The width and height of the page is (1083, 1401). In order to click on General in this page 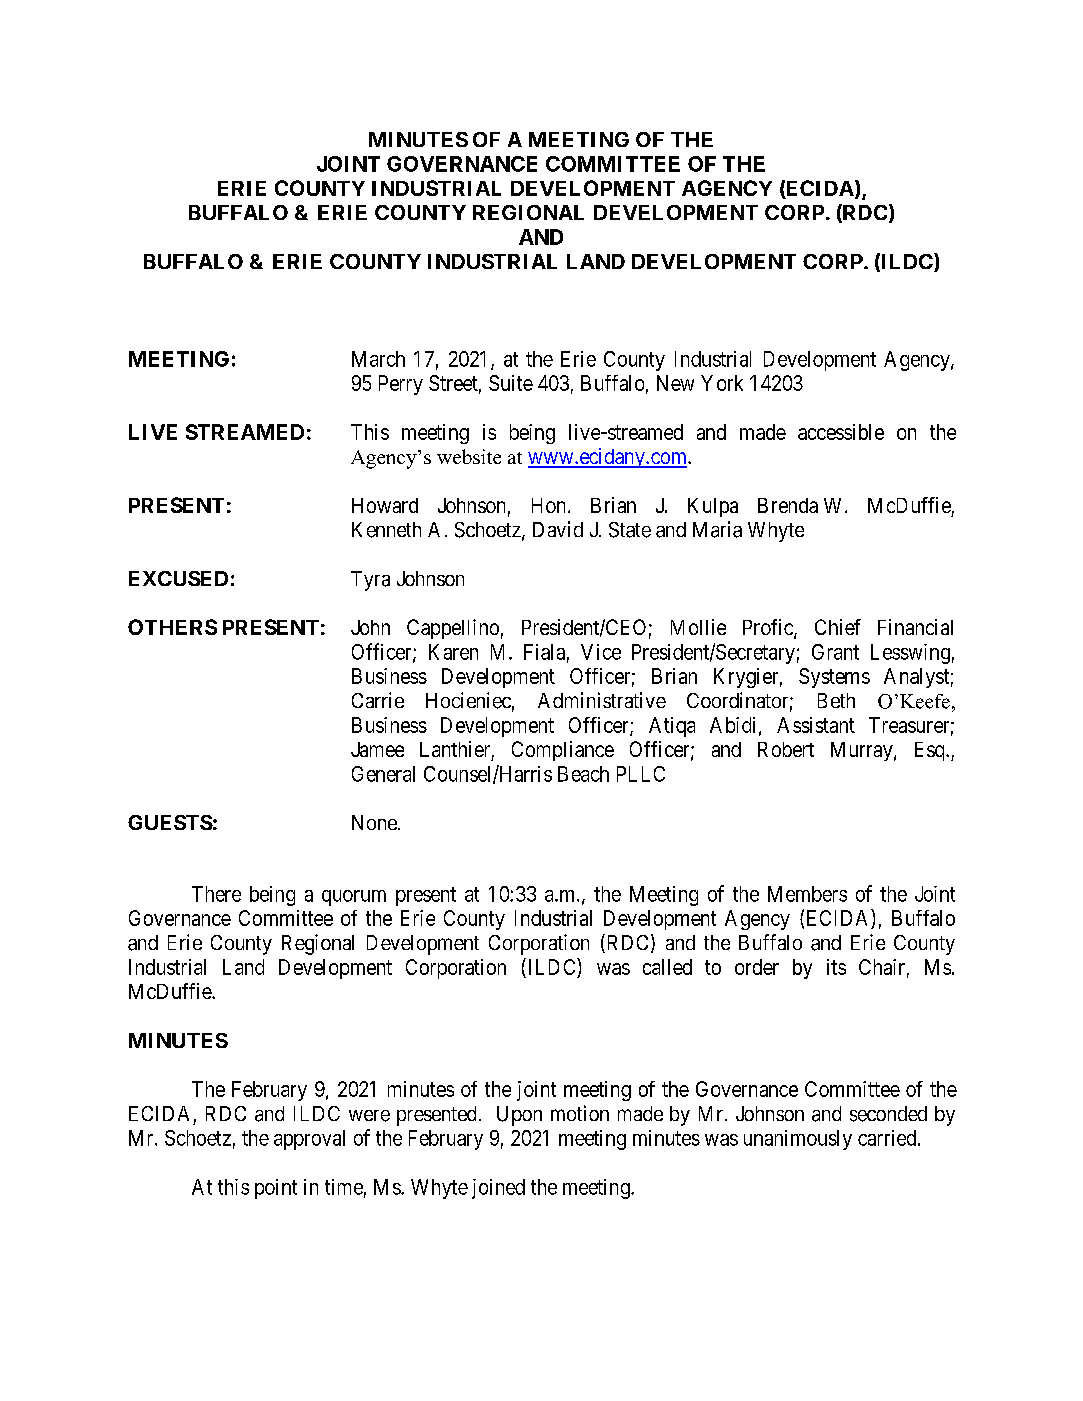, I will do `click(383, 774)`.
